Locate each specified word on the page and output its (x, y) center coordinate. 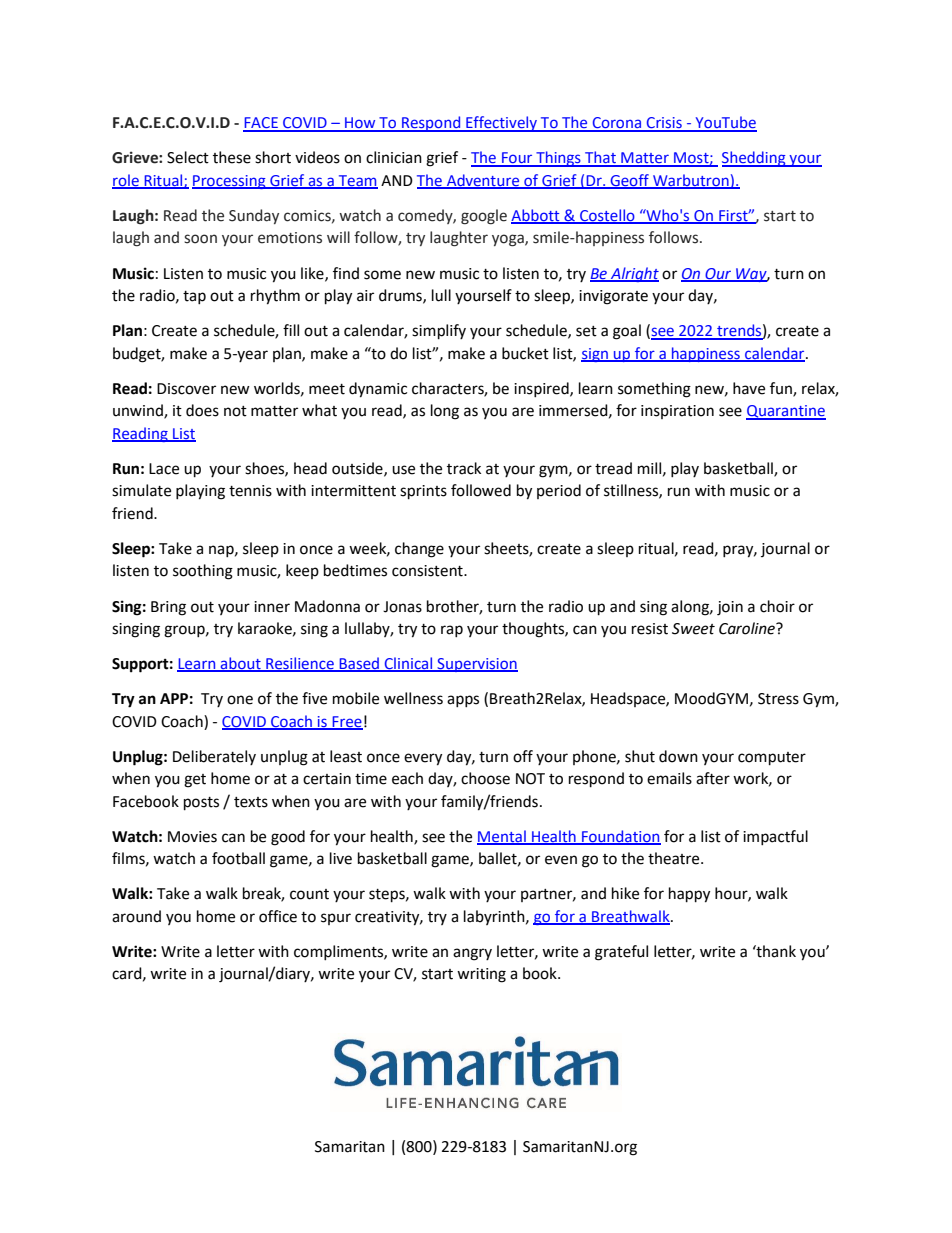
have (749, 388)
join (730, 608)
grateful (621, 953)
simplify (439, 332)
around (136, 916)
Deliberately (214, 757)
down (678, 756)
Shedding (755, 159)
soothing (203, 572)
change (419, 550)
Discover (186, 389)
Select (188, 157)
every (423, 759)
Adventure (483, 181)
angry (472, 954)
